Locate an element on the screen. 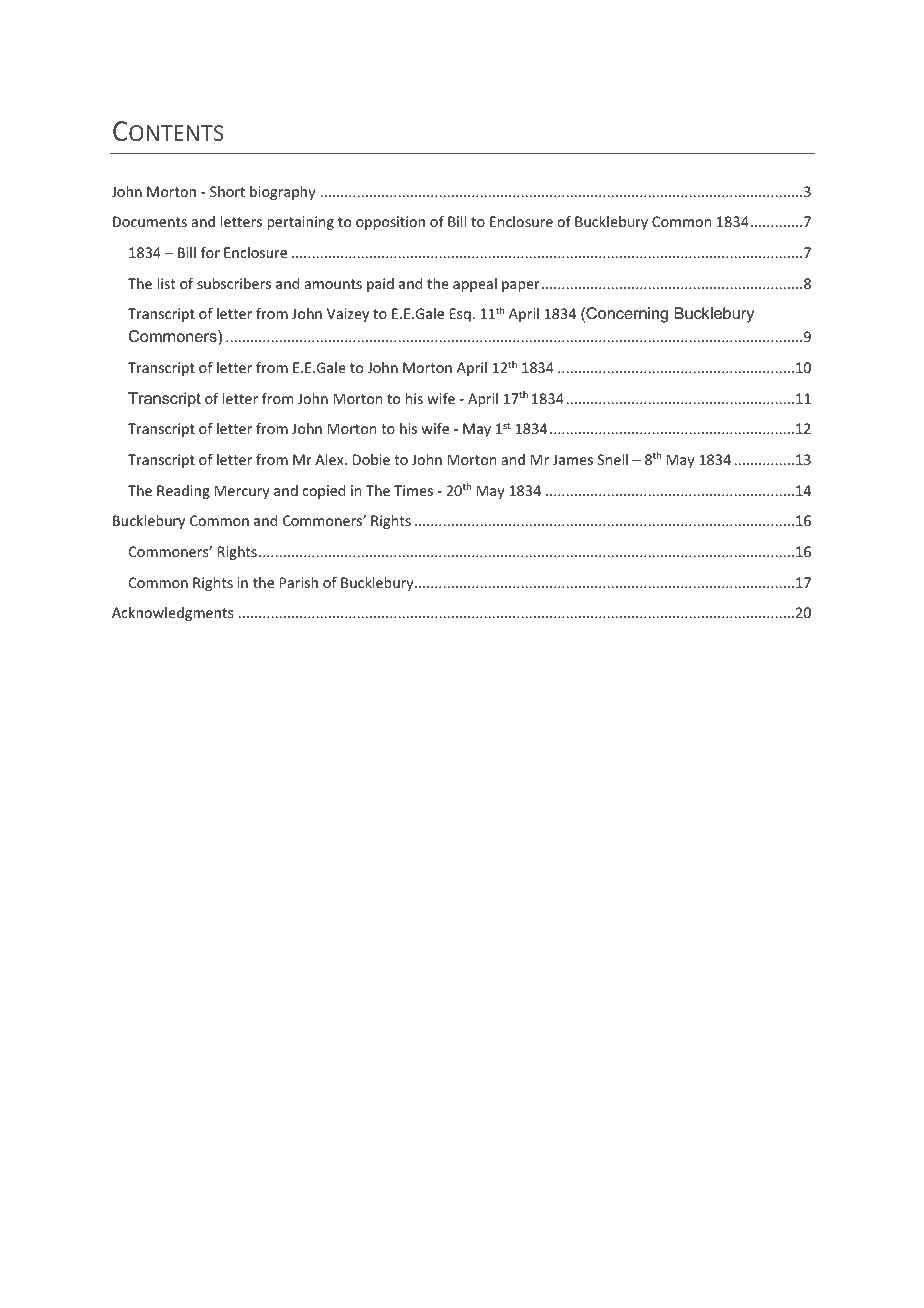 The image size is (924, 1308). Reading is located at coordinates (183, 492).
